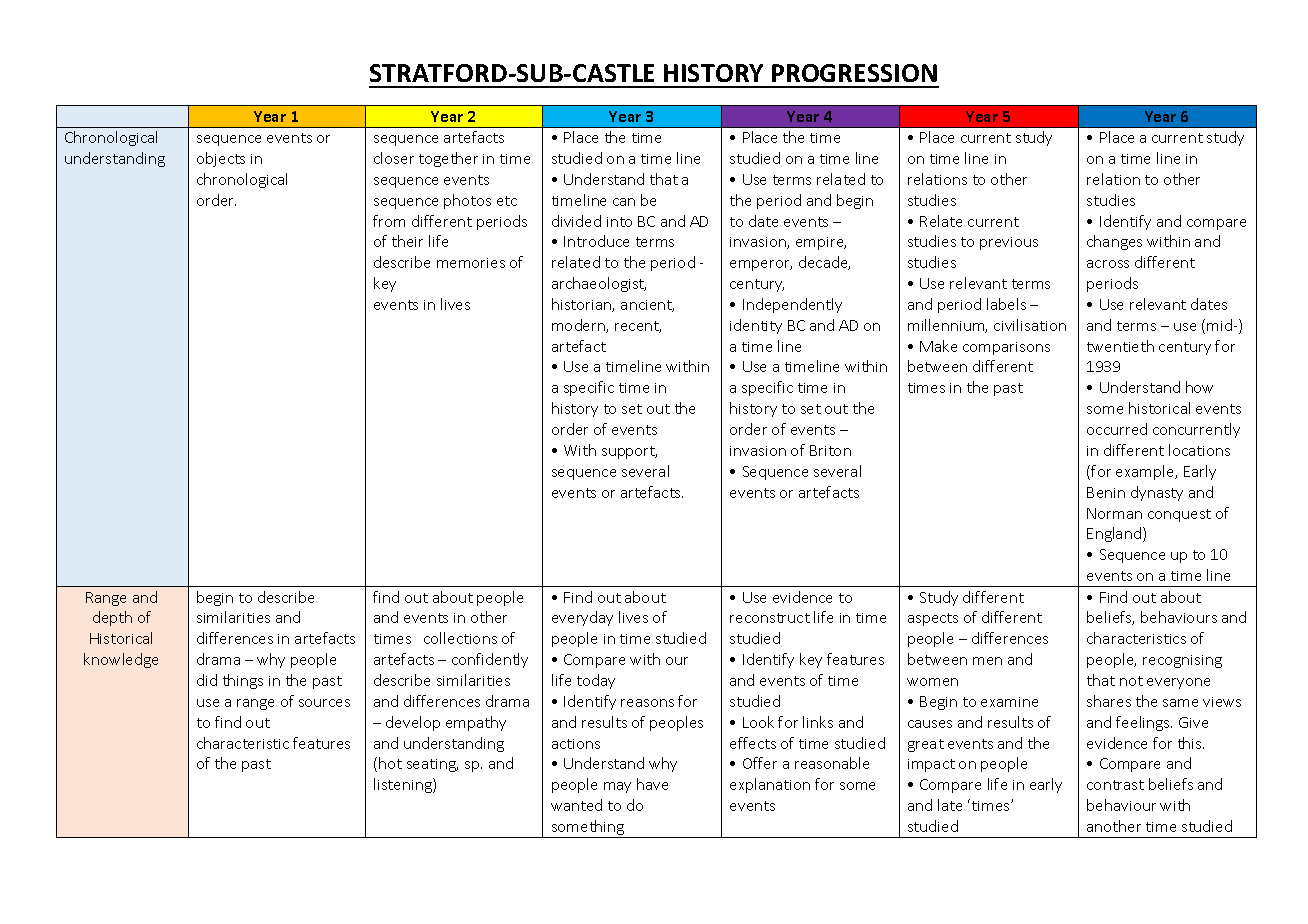  What do you see at coordinates (1114, 242) in the screenshot?
I see `changes` at bounding box center [1114, 242].
